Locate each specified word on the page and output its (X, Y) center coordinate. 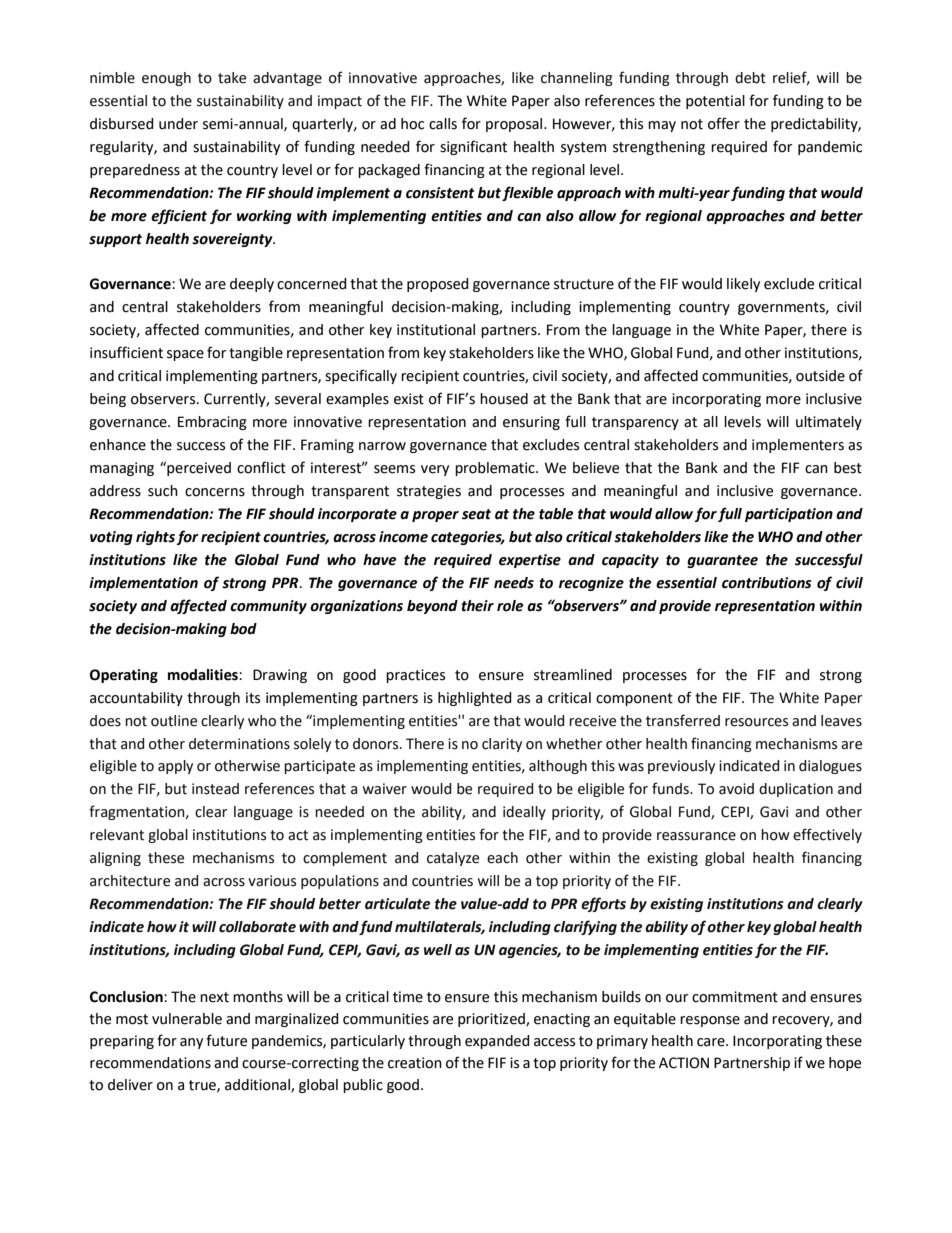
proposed (438, 285)
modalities (204, 675)
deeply (252, 285)
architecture (130, 881)
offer (724, 123)
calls (443, 124)
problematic (496, 469)
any (191, 1043)
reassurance (696, 836)
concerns (215, 492)
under (178, 124)
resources (756, 722)
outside (820, 376)
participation (789, 515)
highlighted (475, 699)
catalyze (453, 859)
